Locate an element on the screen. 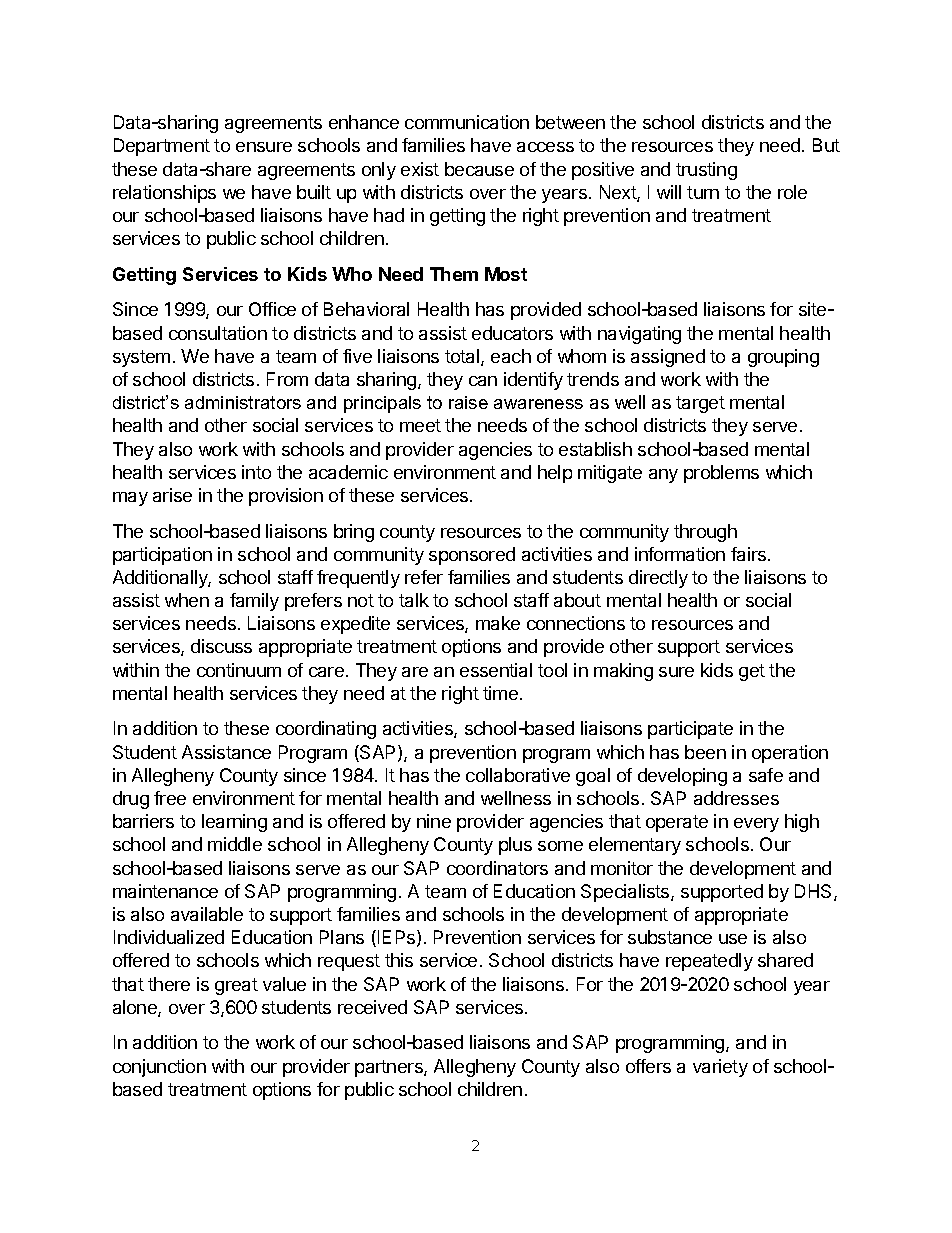  Department is located at coordinates (162, 147).
